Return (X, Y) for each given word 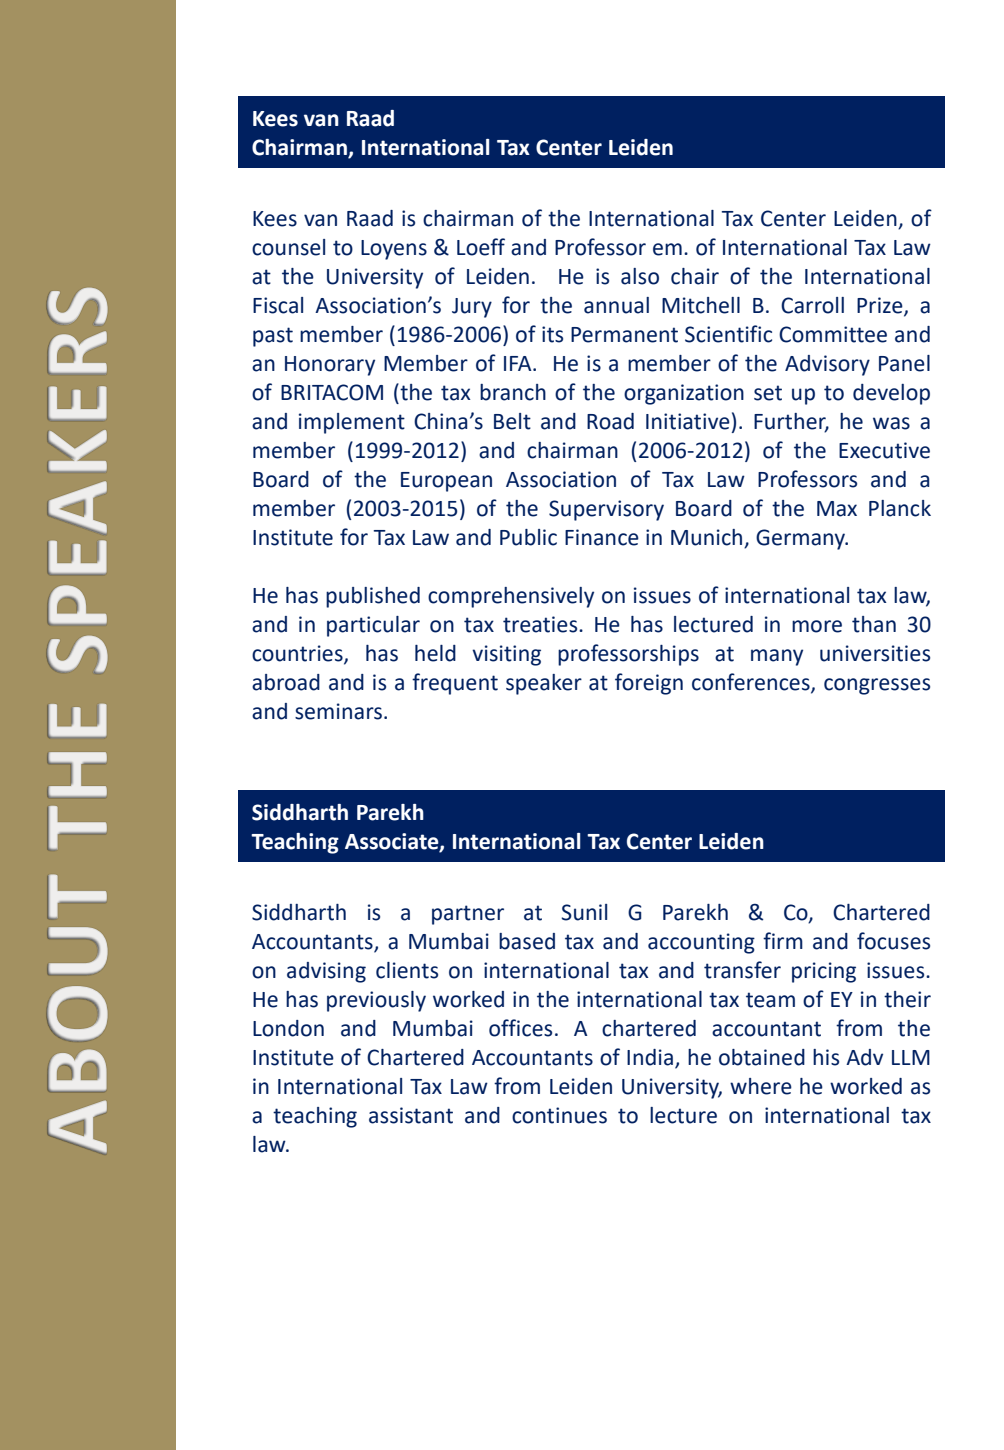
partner (468, 915)
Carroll (812, 305)
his (826, 1057)
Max (837, 509)
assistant (411, 1115)
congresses (877, 686)
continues (559, 1115)
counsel (288, 247)
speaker (544, 684)
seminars (338, 711)
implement (352, 423)
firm (783, 940)
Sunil (584, 912)
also (640, 276)
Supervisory (606, 510)
